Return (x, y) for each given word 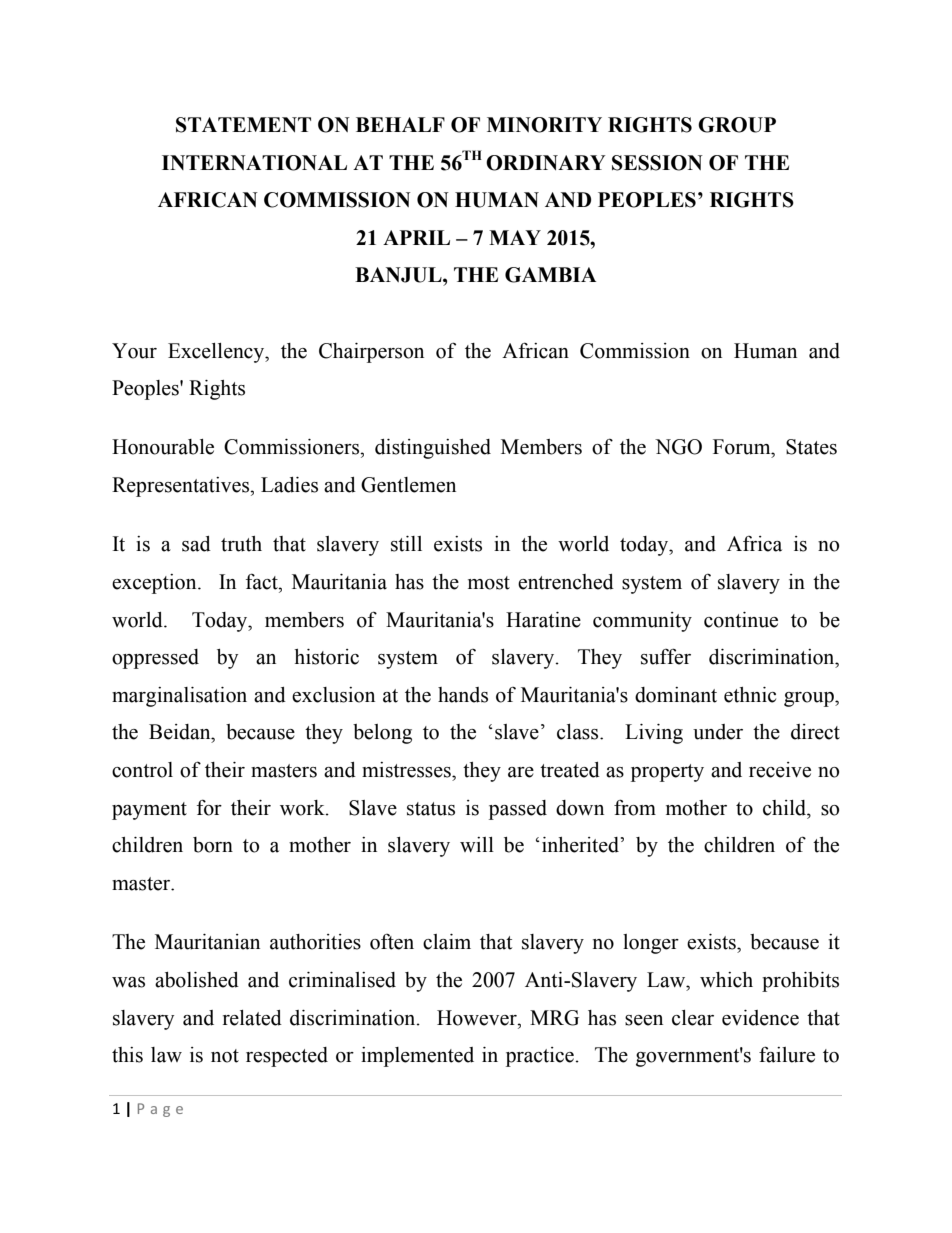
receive (780, 770)
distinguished (433, 449)
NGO (678, 447)
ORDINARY (546, 163)
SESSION (657, 163)
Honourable (163, 447)
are (521, 772)
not (225, 1056)
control (142, 770)
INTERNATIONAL (254, 163)
